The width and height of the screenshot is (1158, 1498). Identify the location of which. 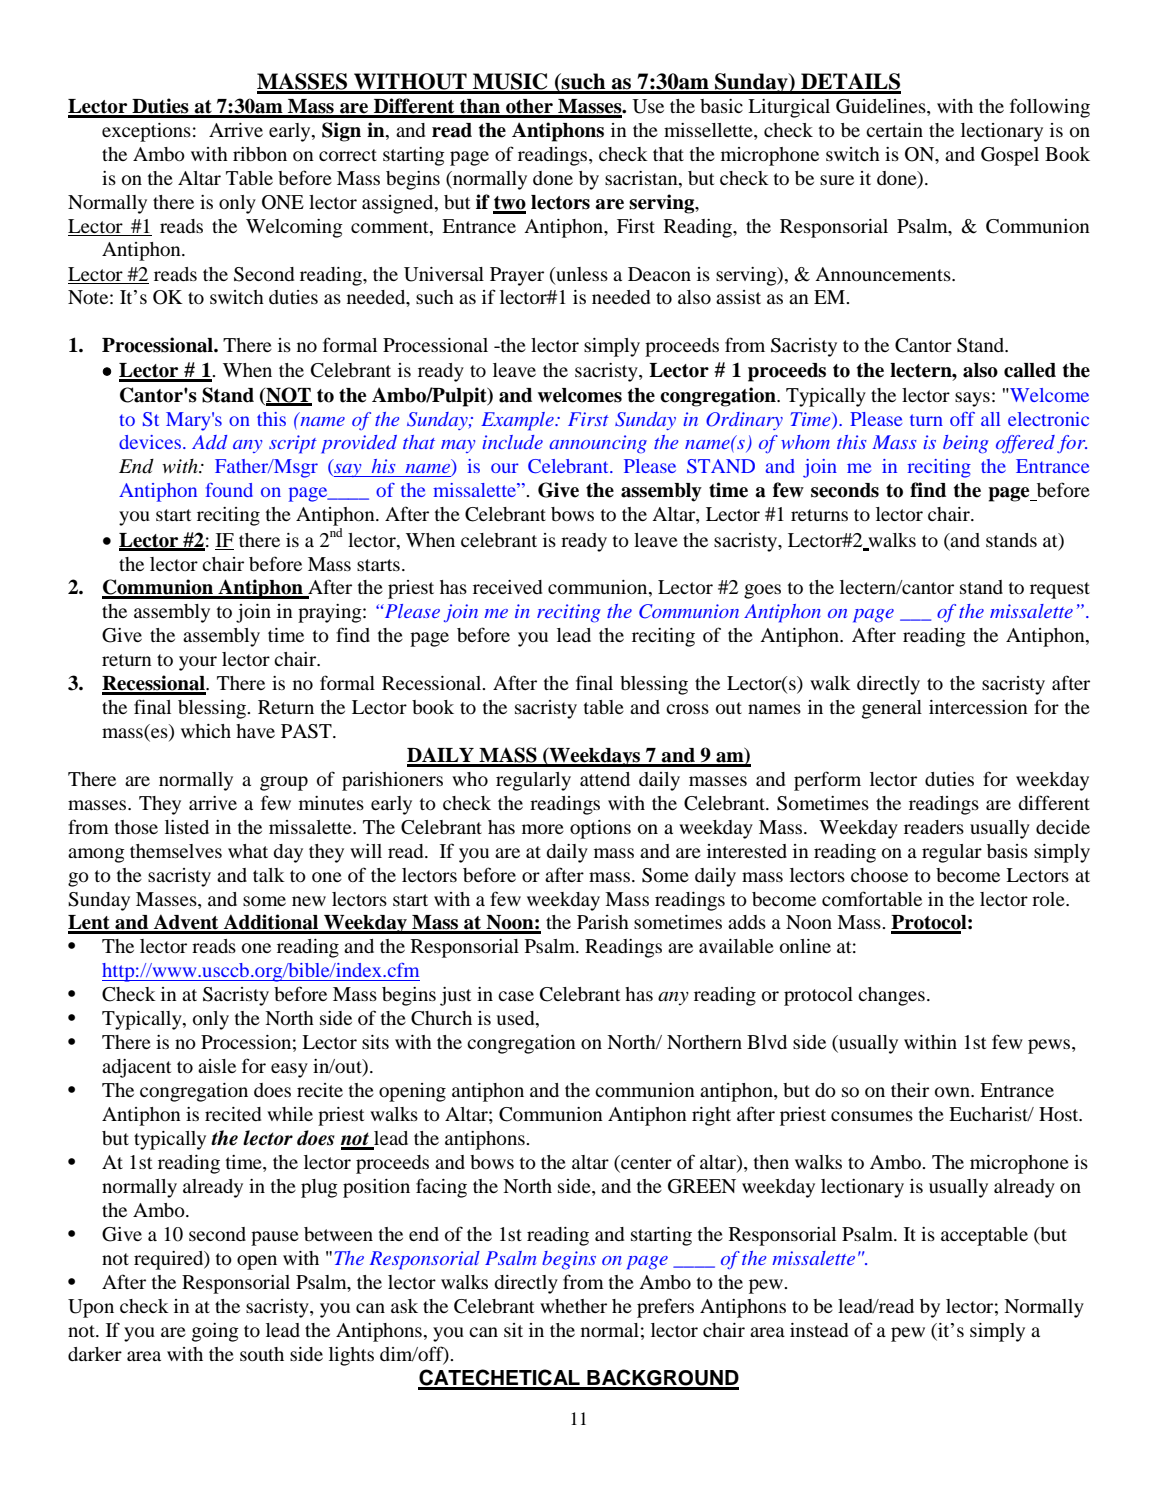
(206, 731).
